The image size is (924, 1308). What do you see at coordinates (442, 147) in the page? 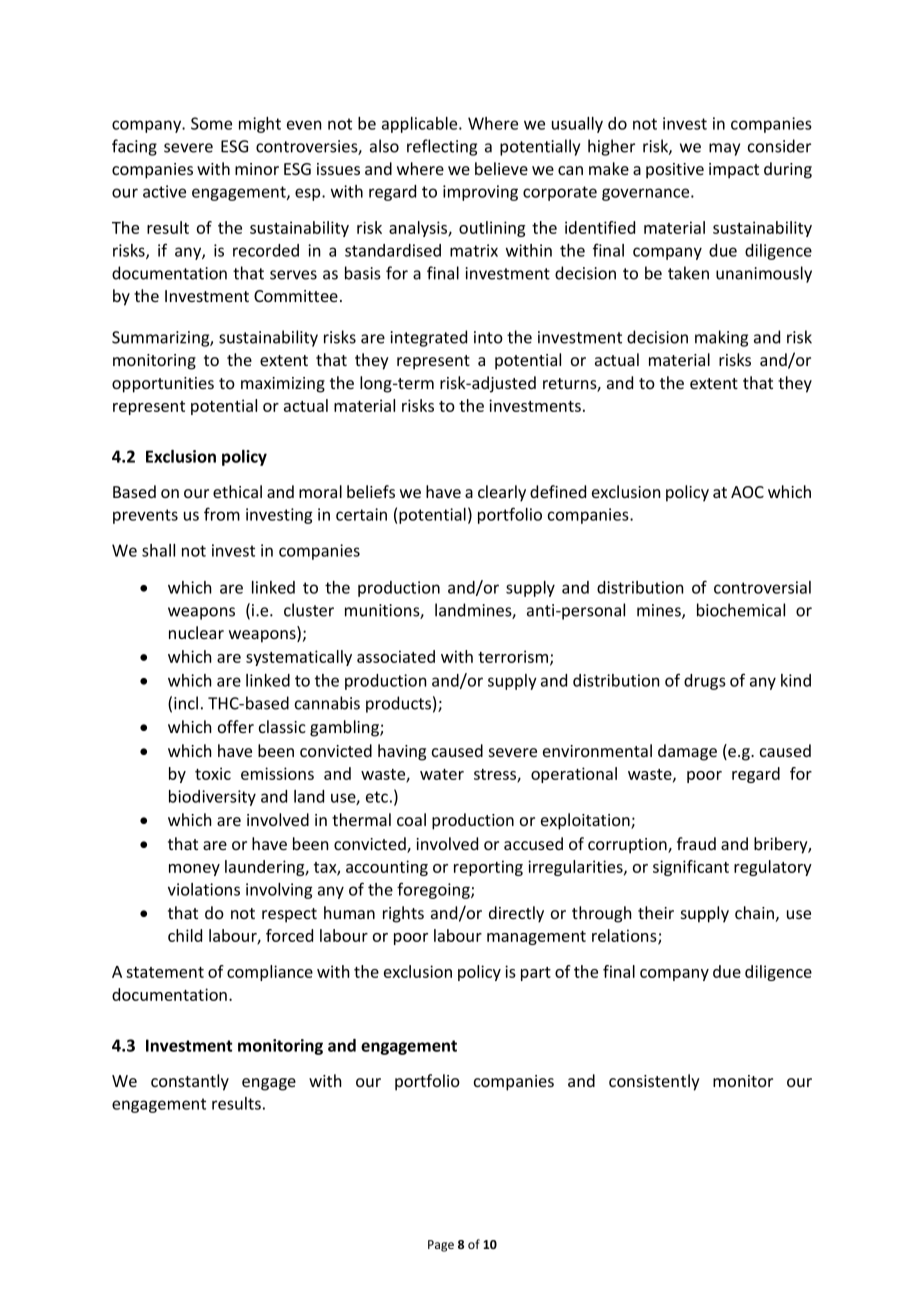
I see `reflecting` at bounding box center [442, 147].
